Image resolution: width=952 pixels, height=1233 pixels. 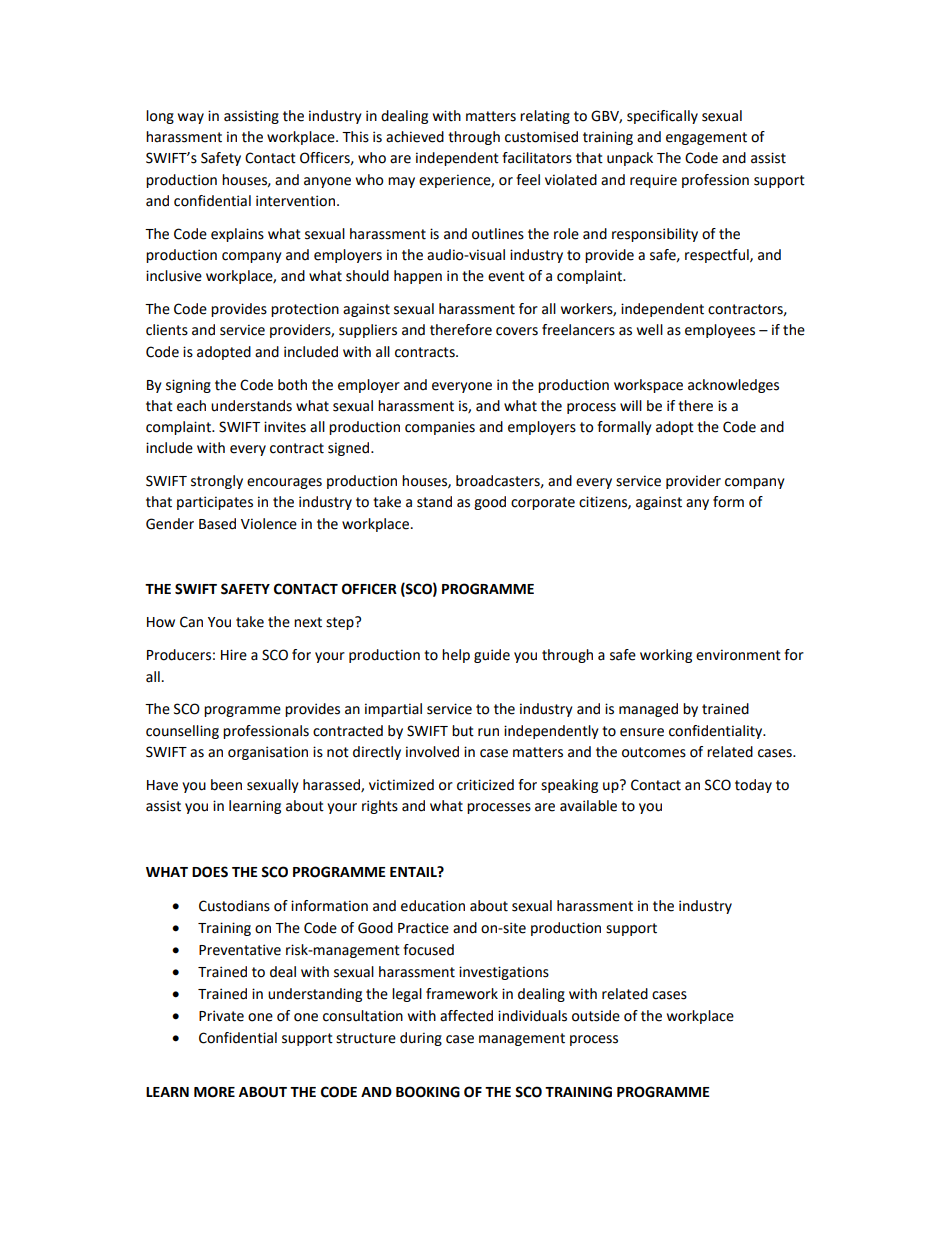 What do you see at coordinates (666, 656) in the screenshot?
I see `working` at bounding box center [666, 656].
